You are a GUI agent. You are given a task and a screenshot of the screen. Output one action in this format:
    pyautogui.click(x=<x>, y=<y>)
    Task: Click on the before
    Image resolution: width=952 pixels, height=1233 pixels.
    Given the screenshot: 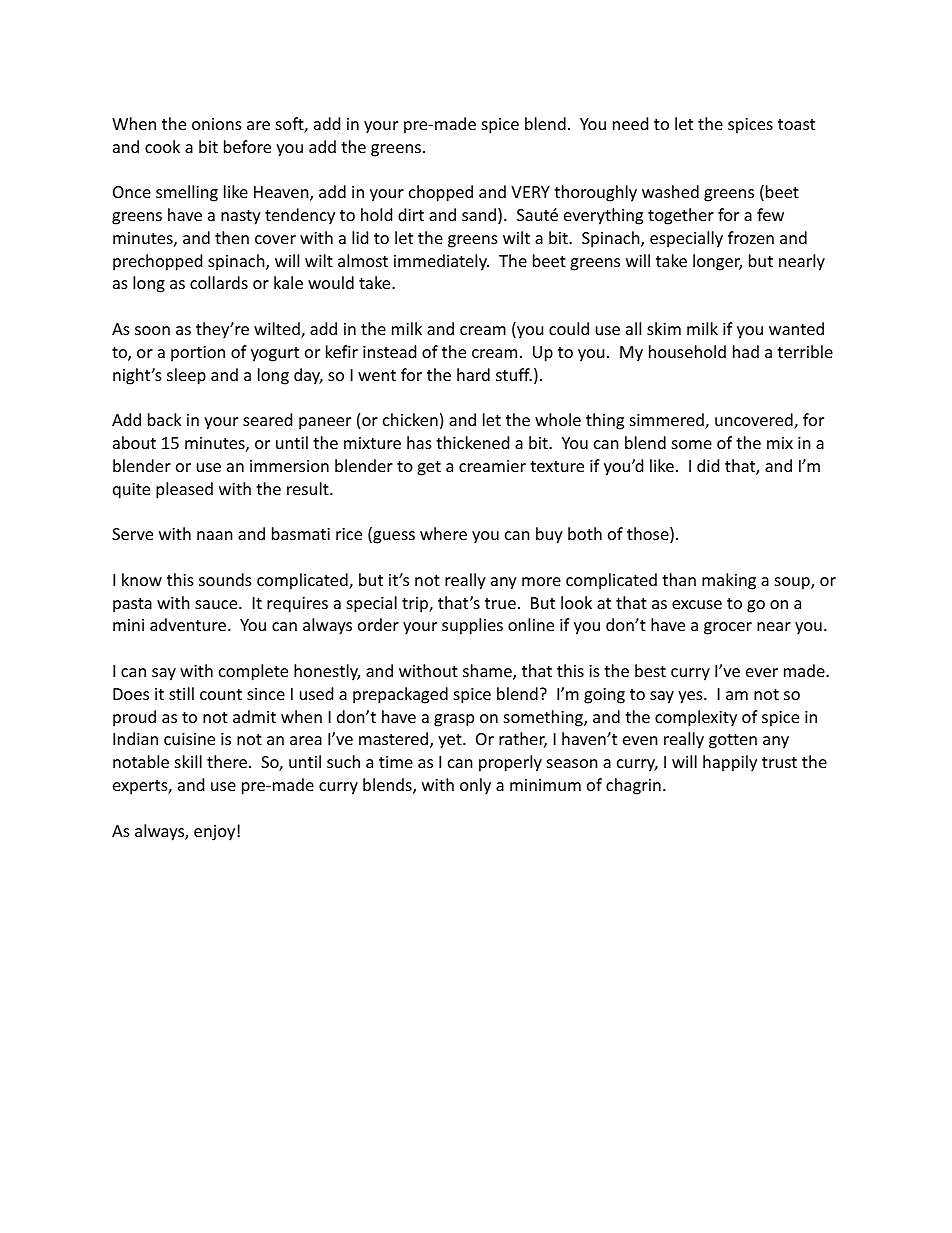 What is the action you would take?
    pyautogui.click(x=247, y=146)
